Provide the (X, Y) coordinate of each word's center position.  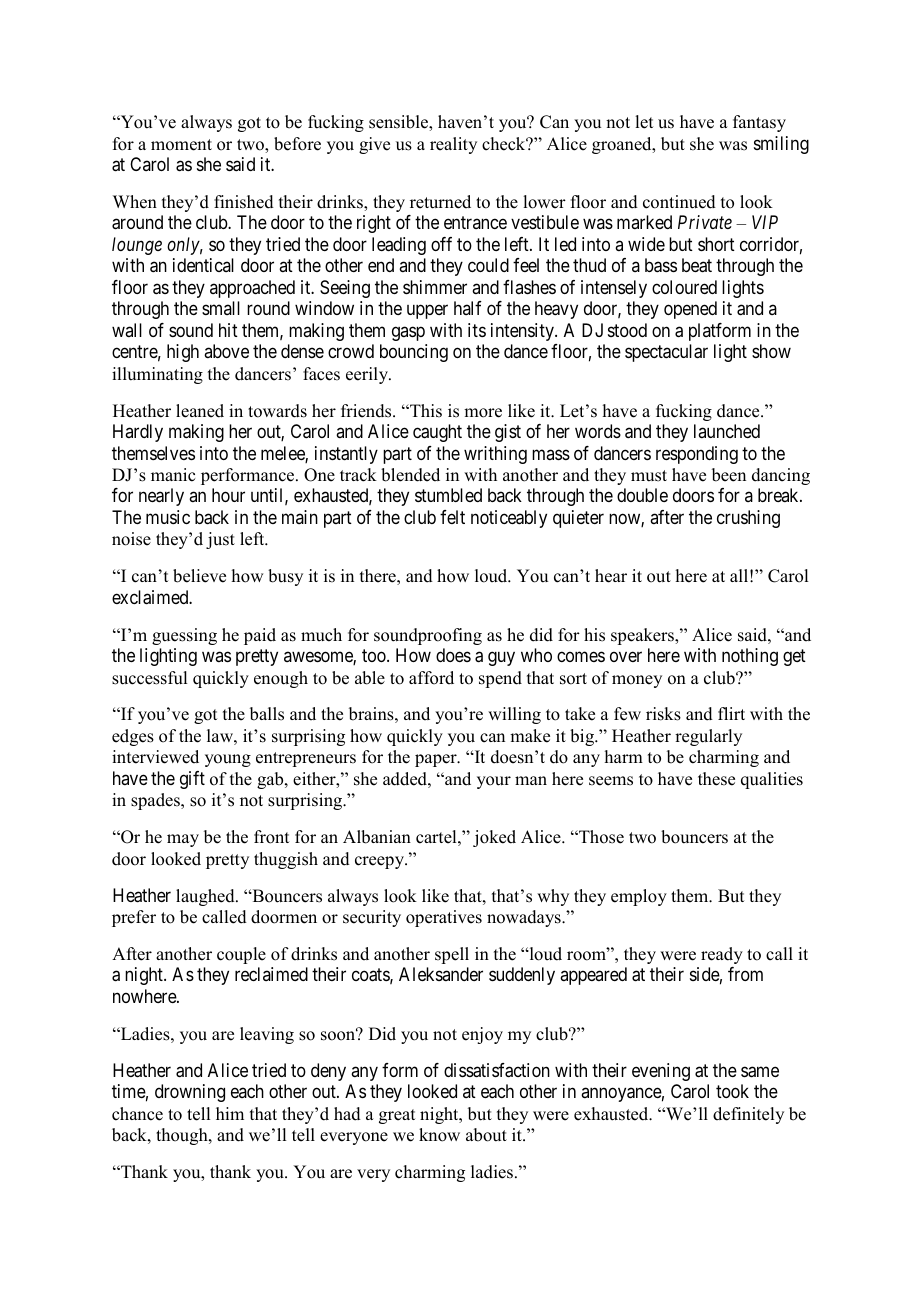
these (716, 779)
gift (192, 780)
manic (173, 475)
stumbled (448, 495)
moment (181, 145)
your (494, 782)
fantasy (759, 123)
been (729, 475)
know (439, 1135)
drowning (190, 1093)
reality (453, 145)
